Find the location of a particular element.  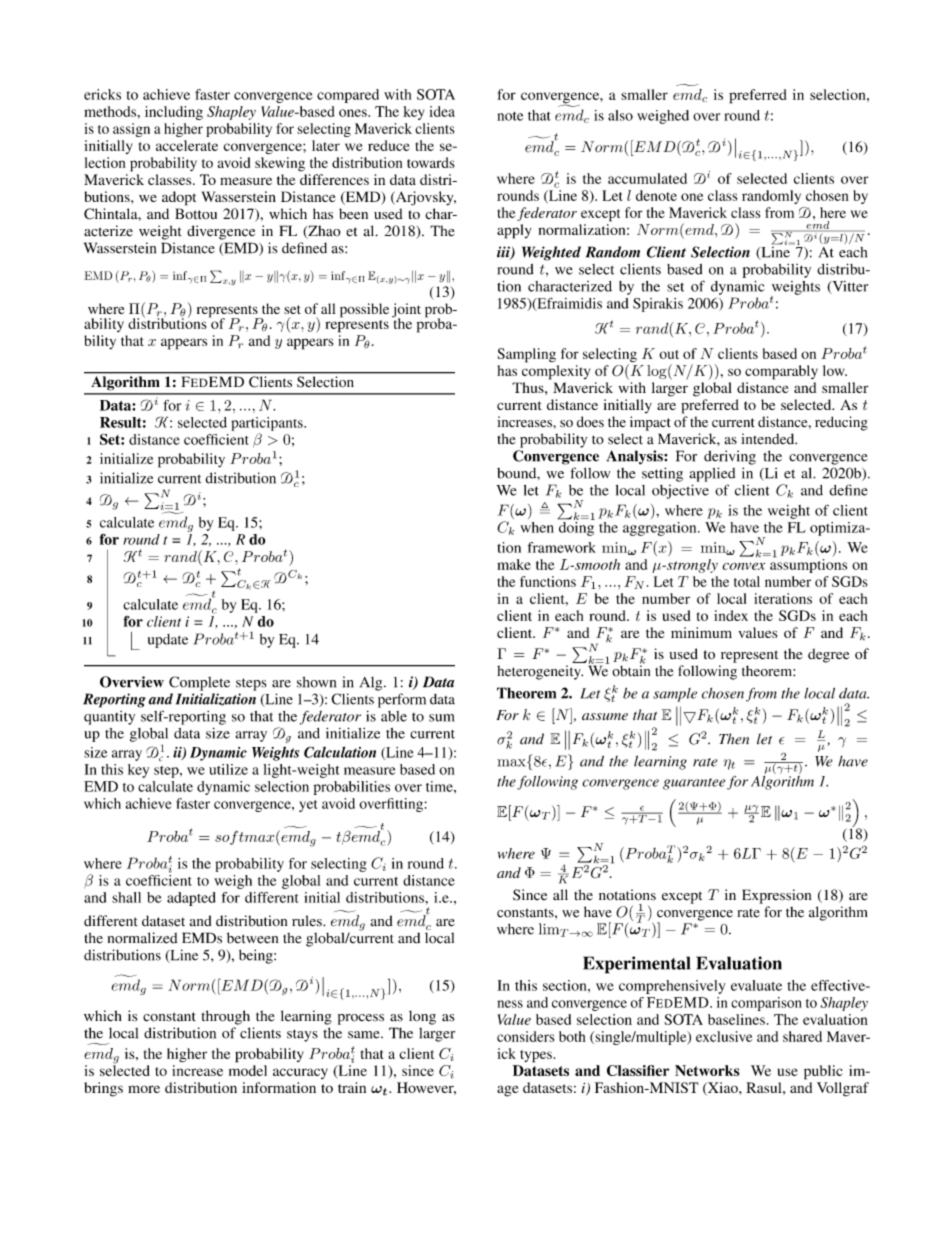

accumulated is located at coordinates (647, 178).
